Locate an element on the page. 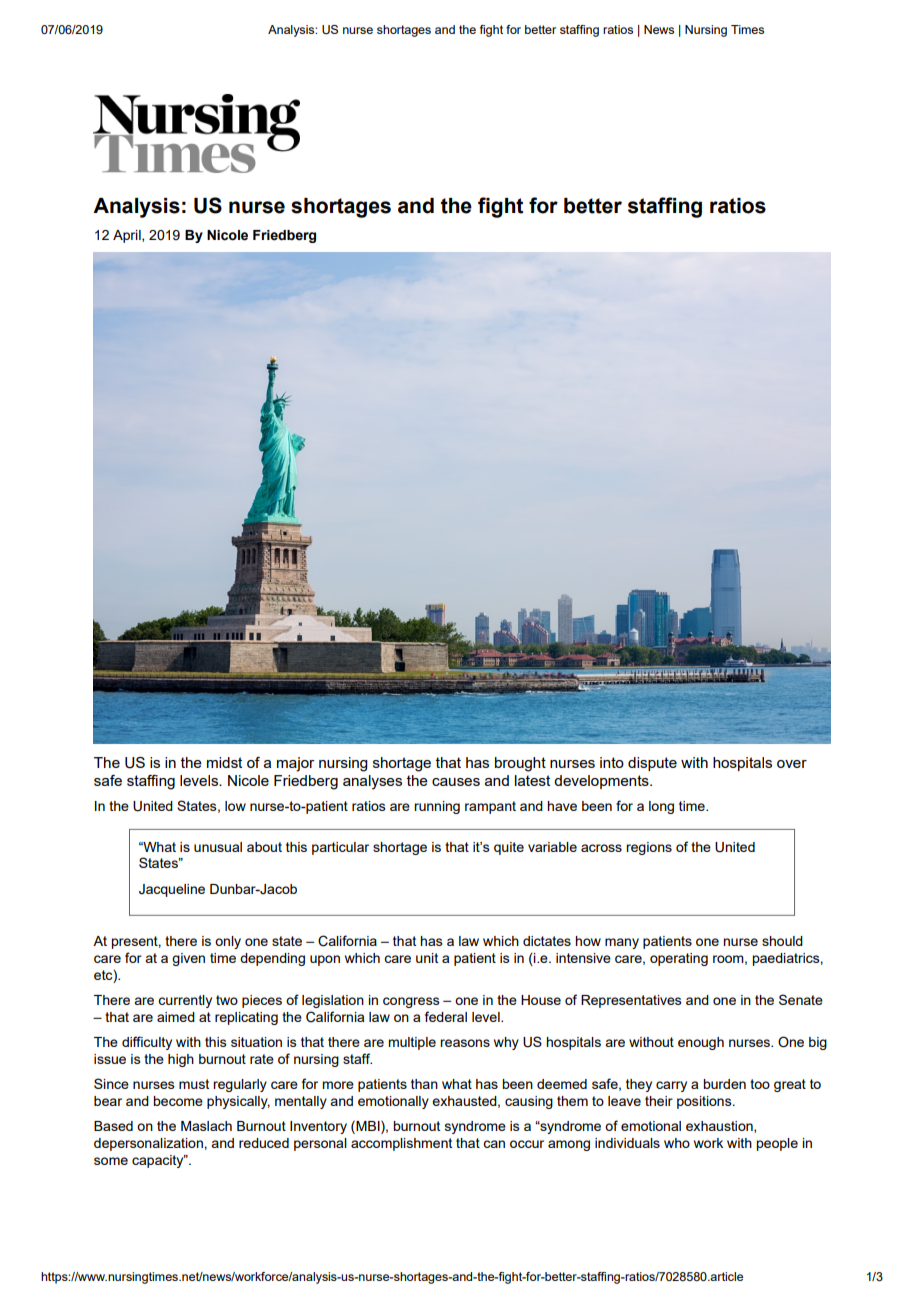 This document has width=924, height=1307. over is located at coordinates (792, 764).
